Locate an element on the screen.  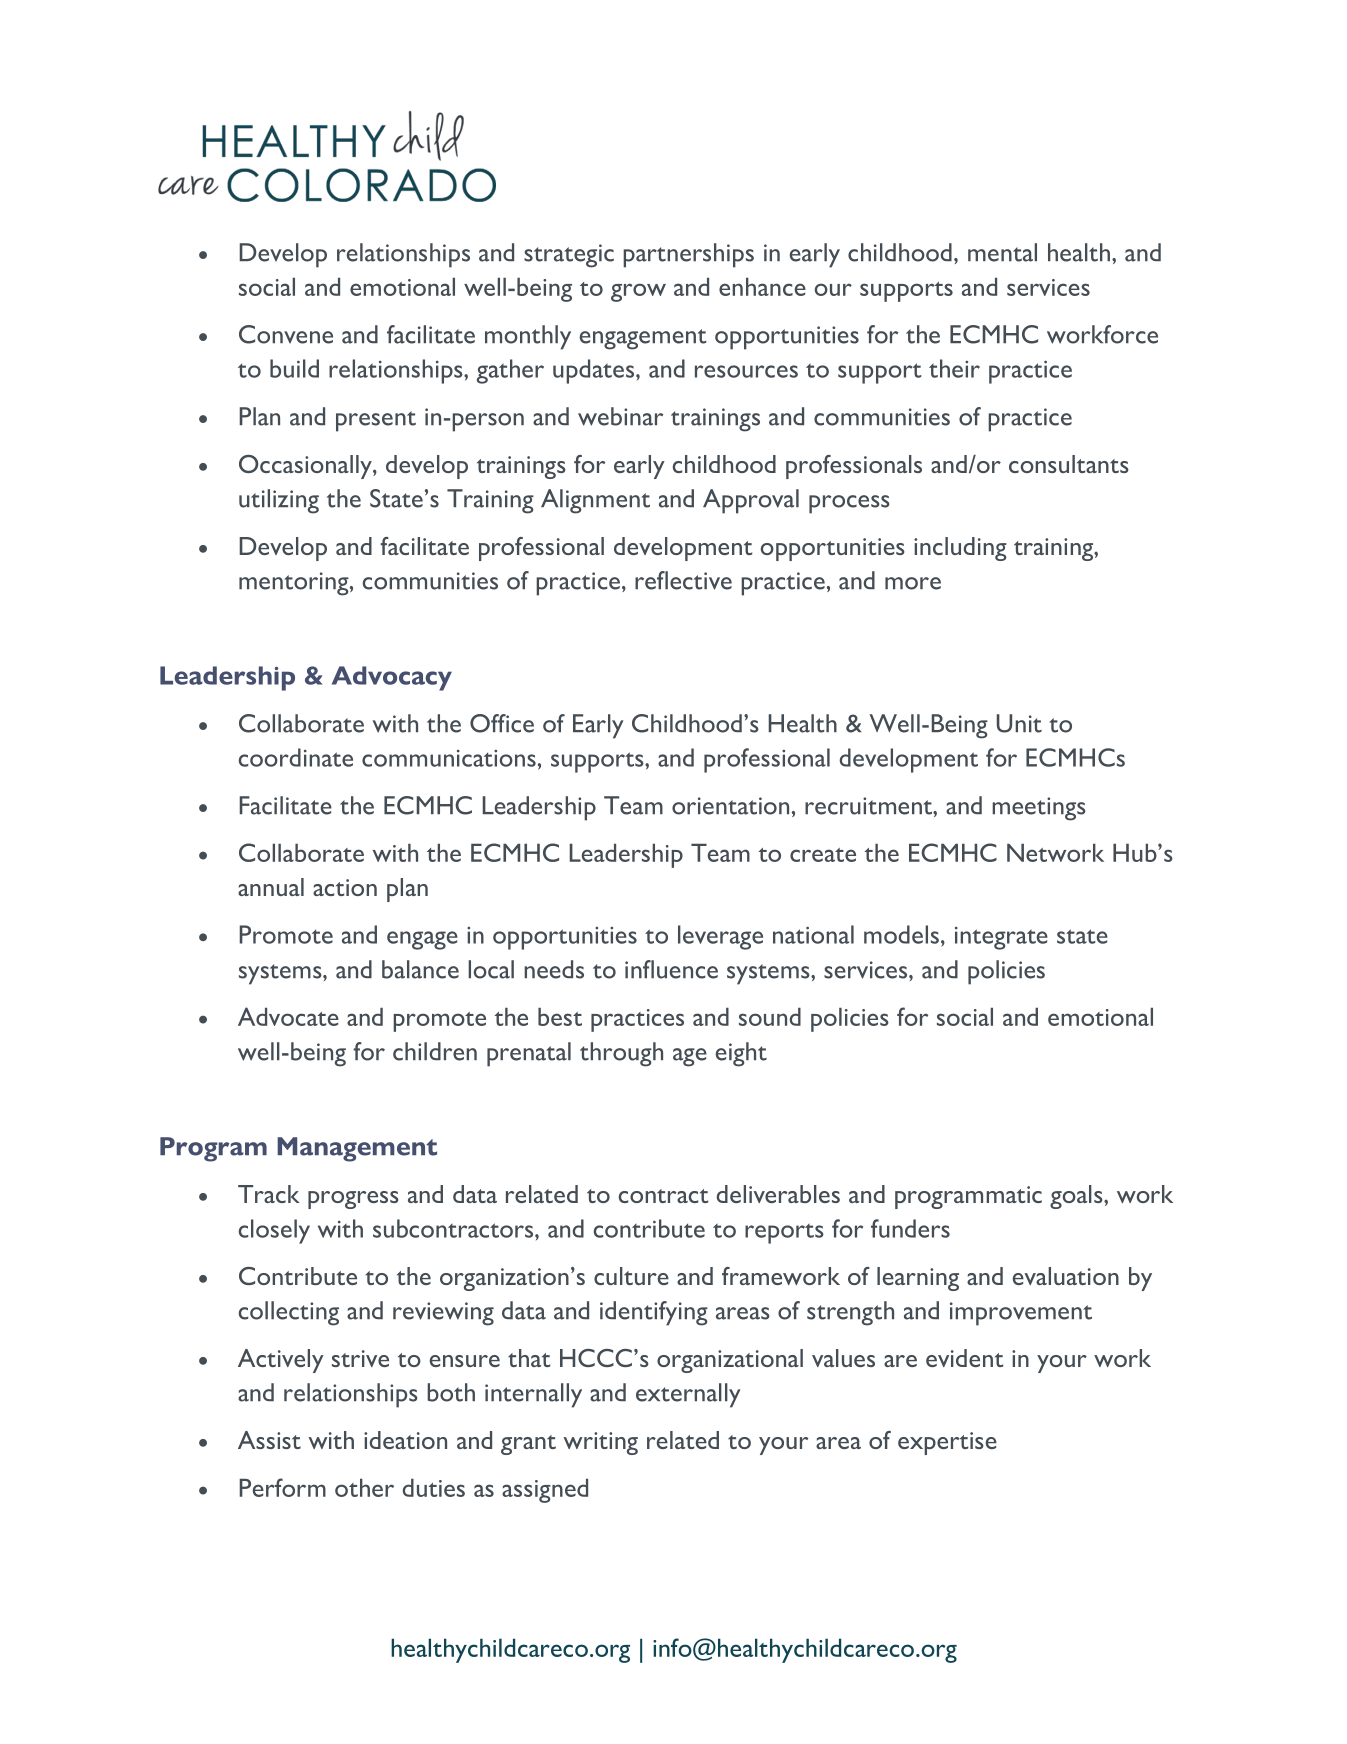
expertise is located at coordinates (947, 1443).
